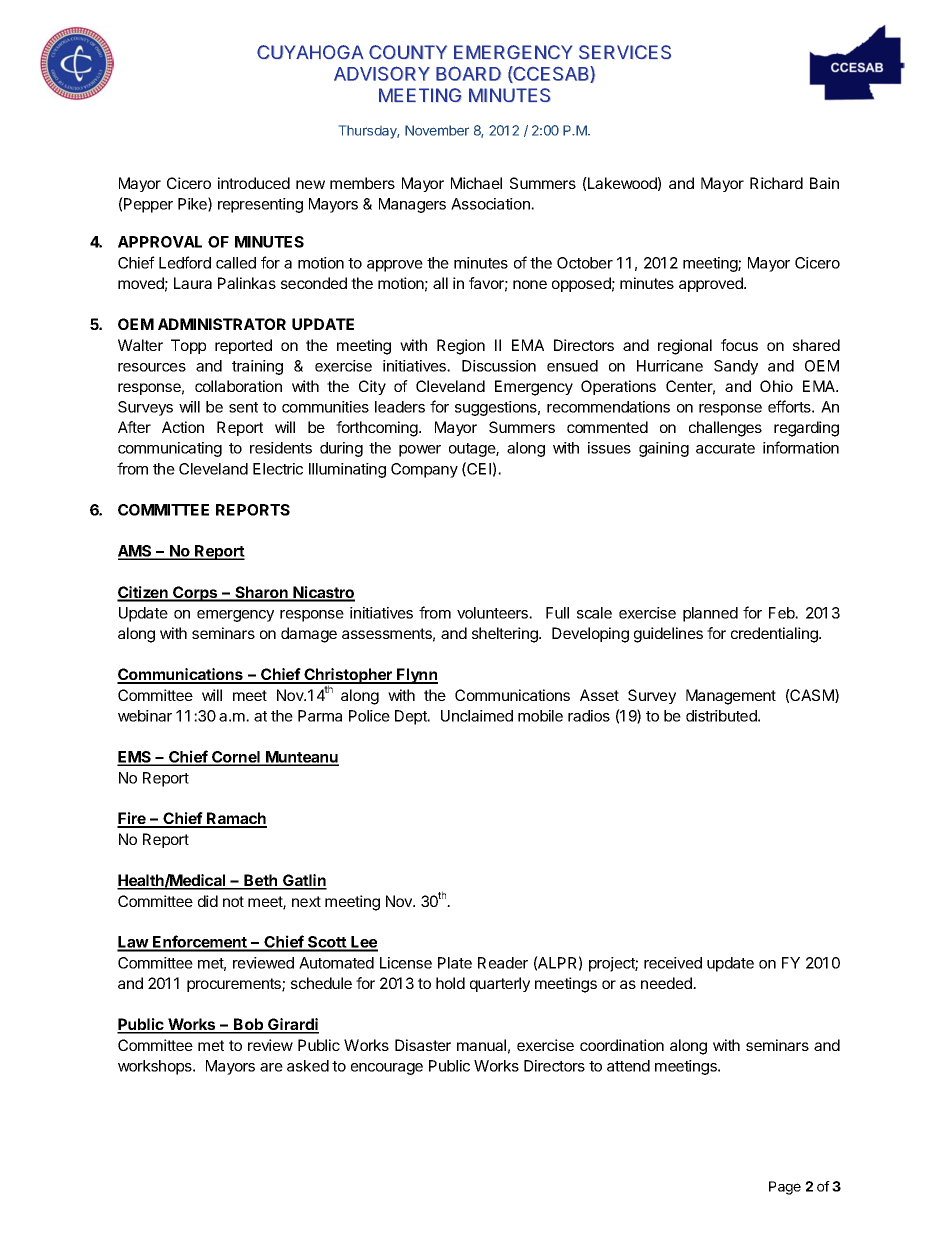 This image has height=1233, width=952. Describe the element at coordinates (499, 366) in the image. I see `Discussion` at that location.
